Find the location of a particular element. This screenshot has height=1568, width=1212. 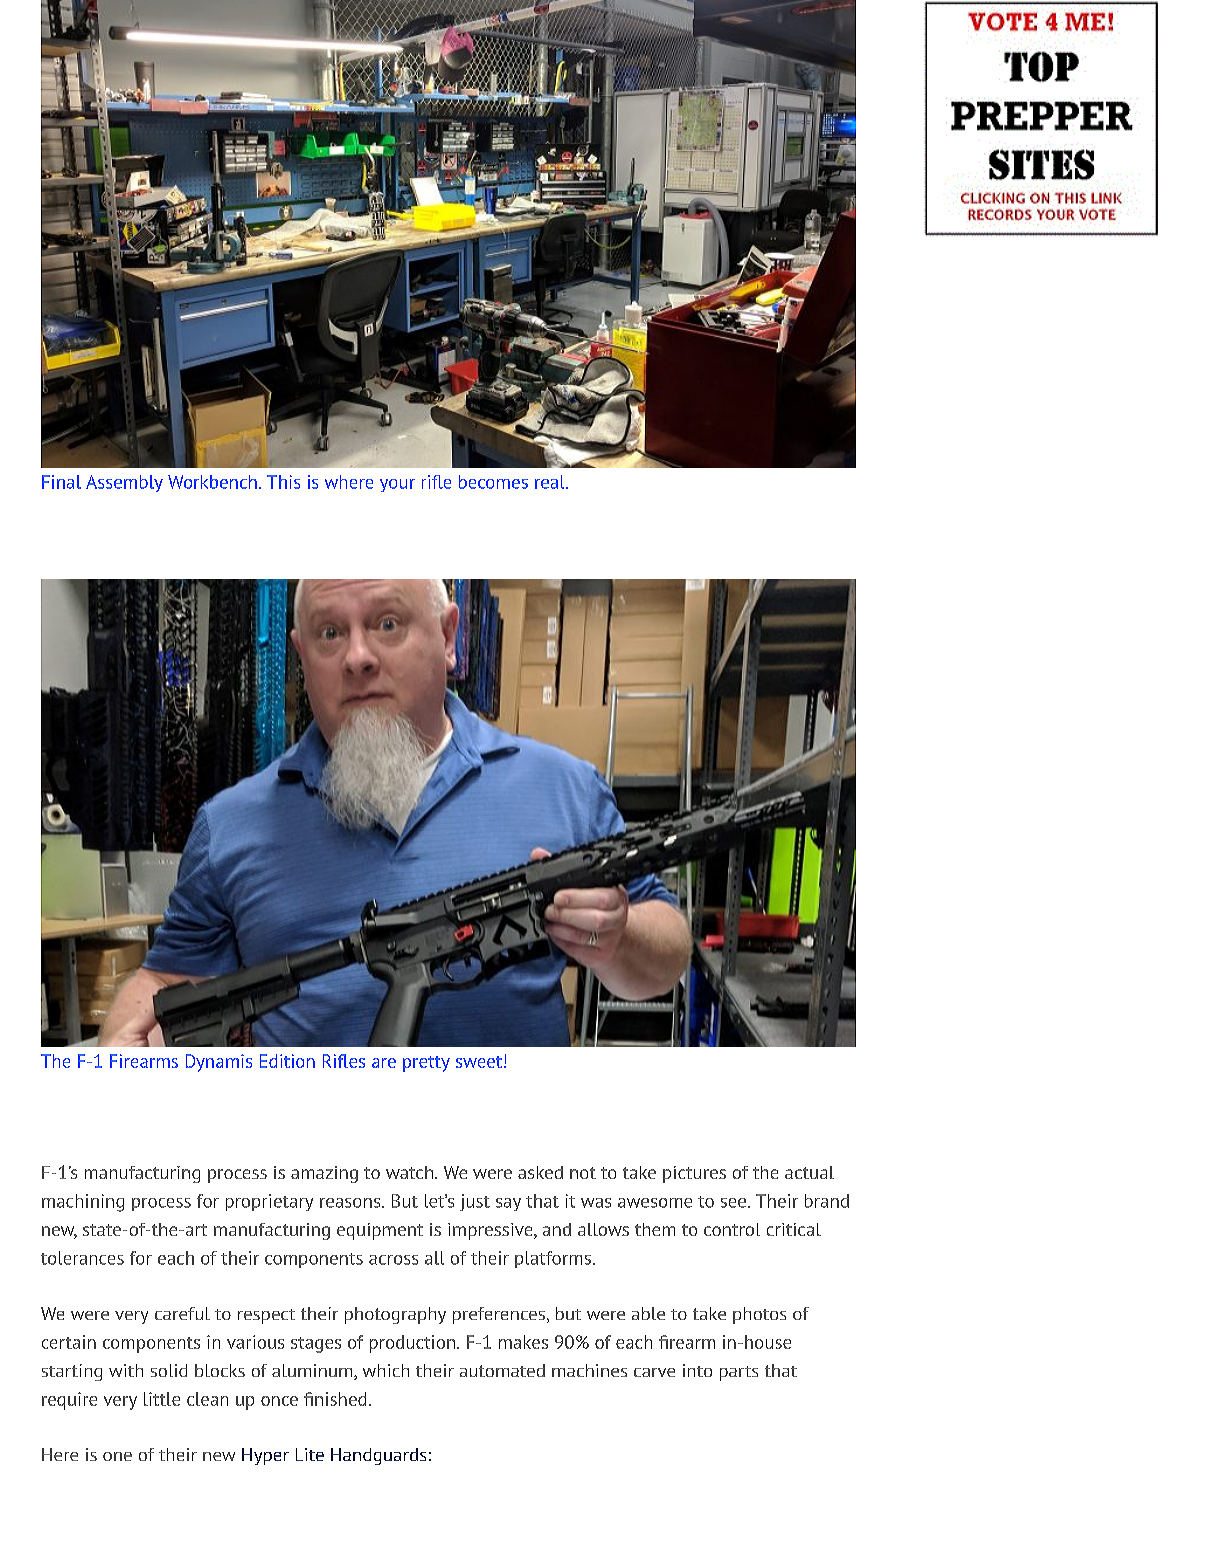

Assembly is located at coordinates (124, 483).
